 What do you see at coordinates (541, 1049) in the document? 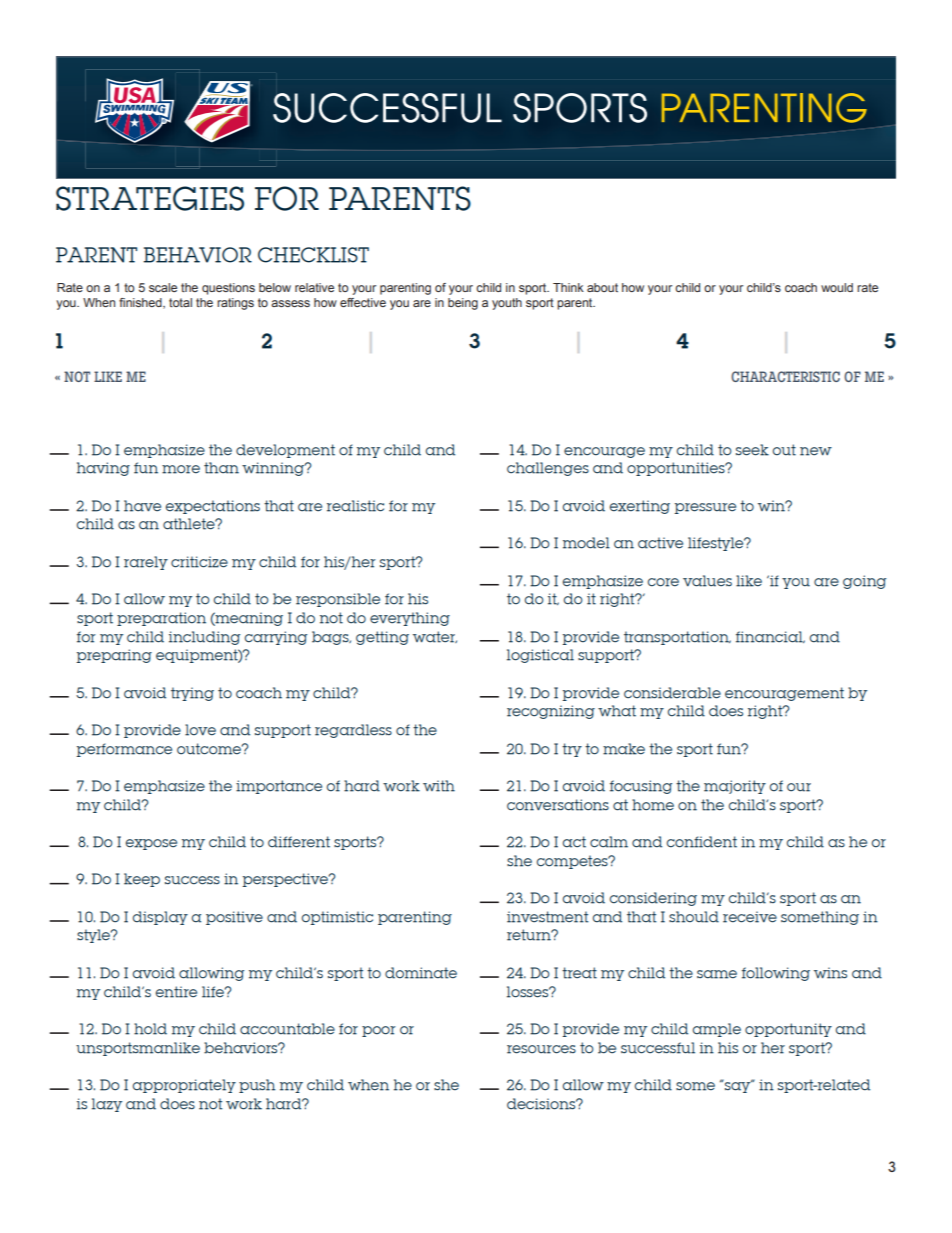
I see `resources` at bounding box center [541, 1049].
